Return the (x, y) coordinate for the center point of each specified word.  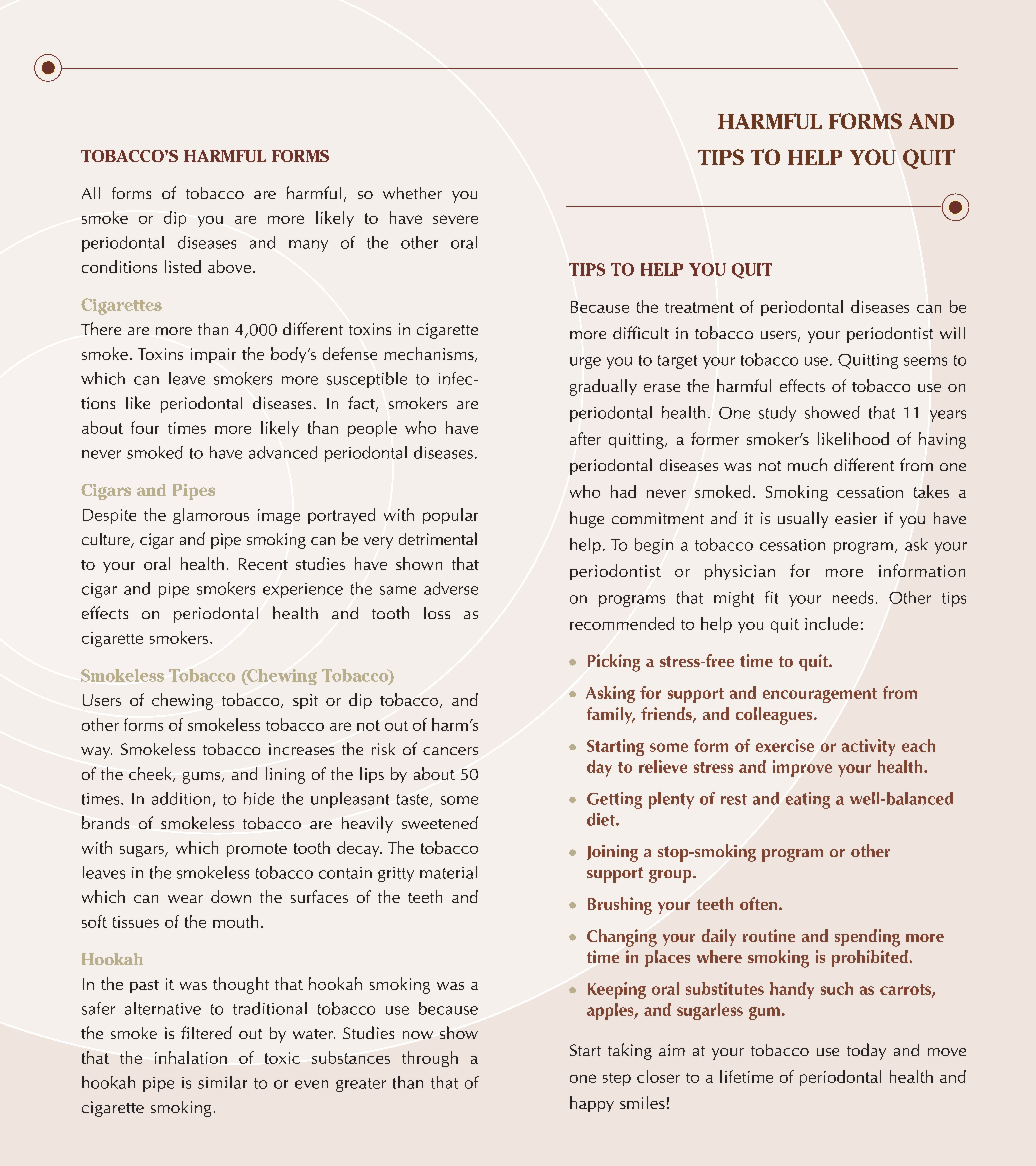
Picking (614, 663)
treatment (699, 307)
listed (183, 266)
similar (222, 1082)
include (831, 623)
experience (303, 590)
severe (455, 219)
